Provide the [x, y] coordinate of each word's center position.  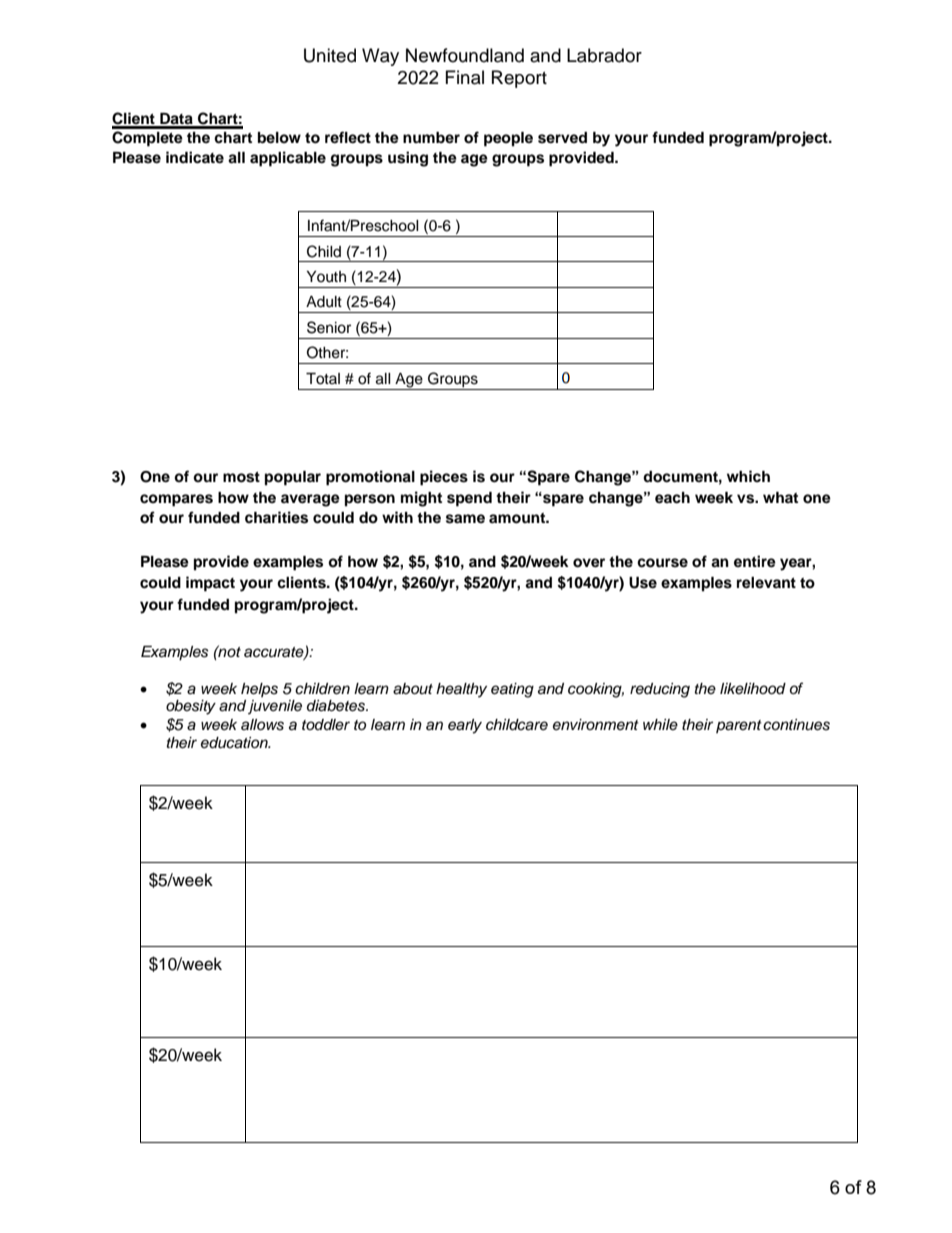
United [330, 55]
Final [465, 77]
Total [323, 379]
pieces [444, 478]
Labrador [604, 55]
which [748, 476]
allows [262, 725]
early [465, 726]
